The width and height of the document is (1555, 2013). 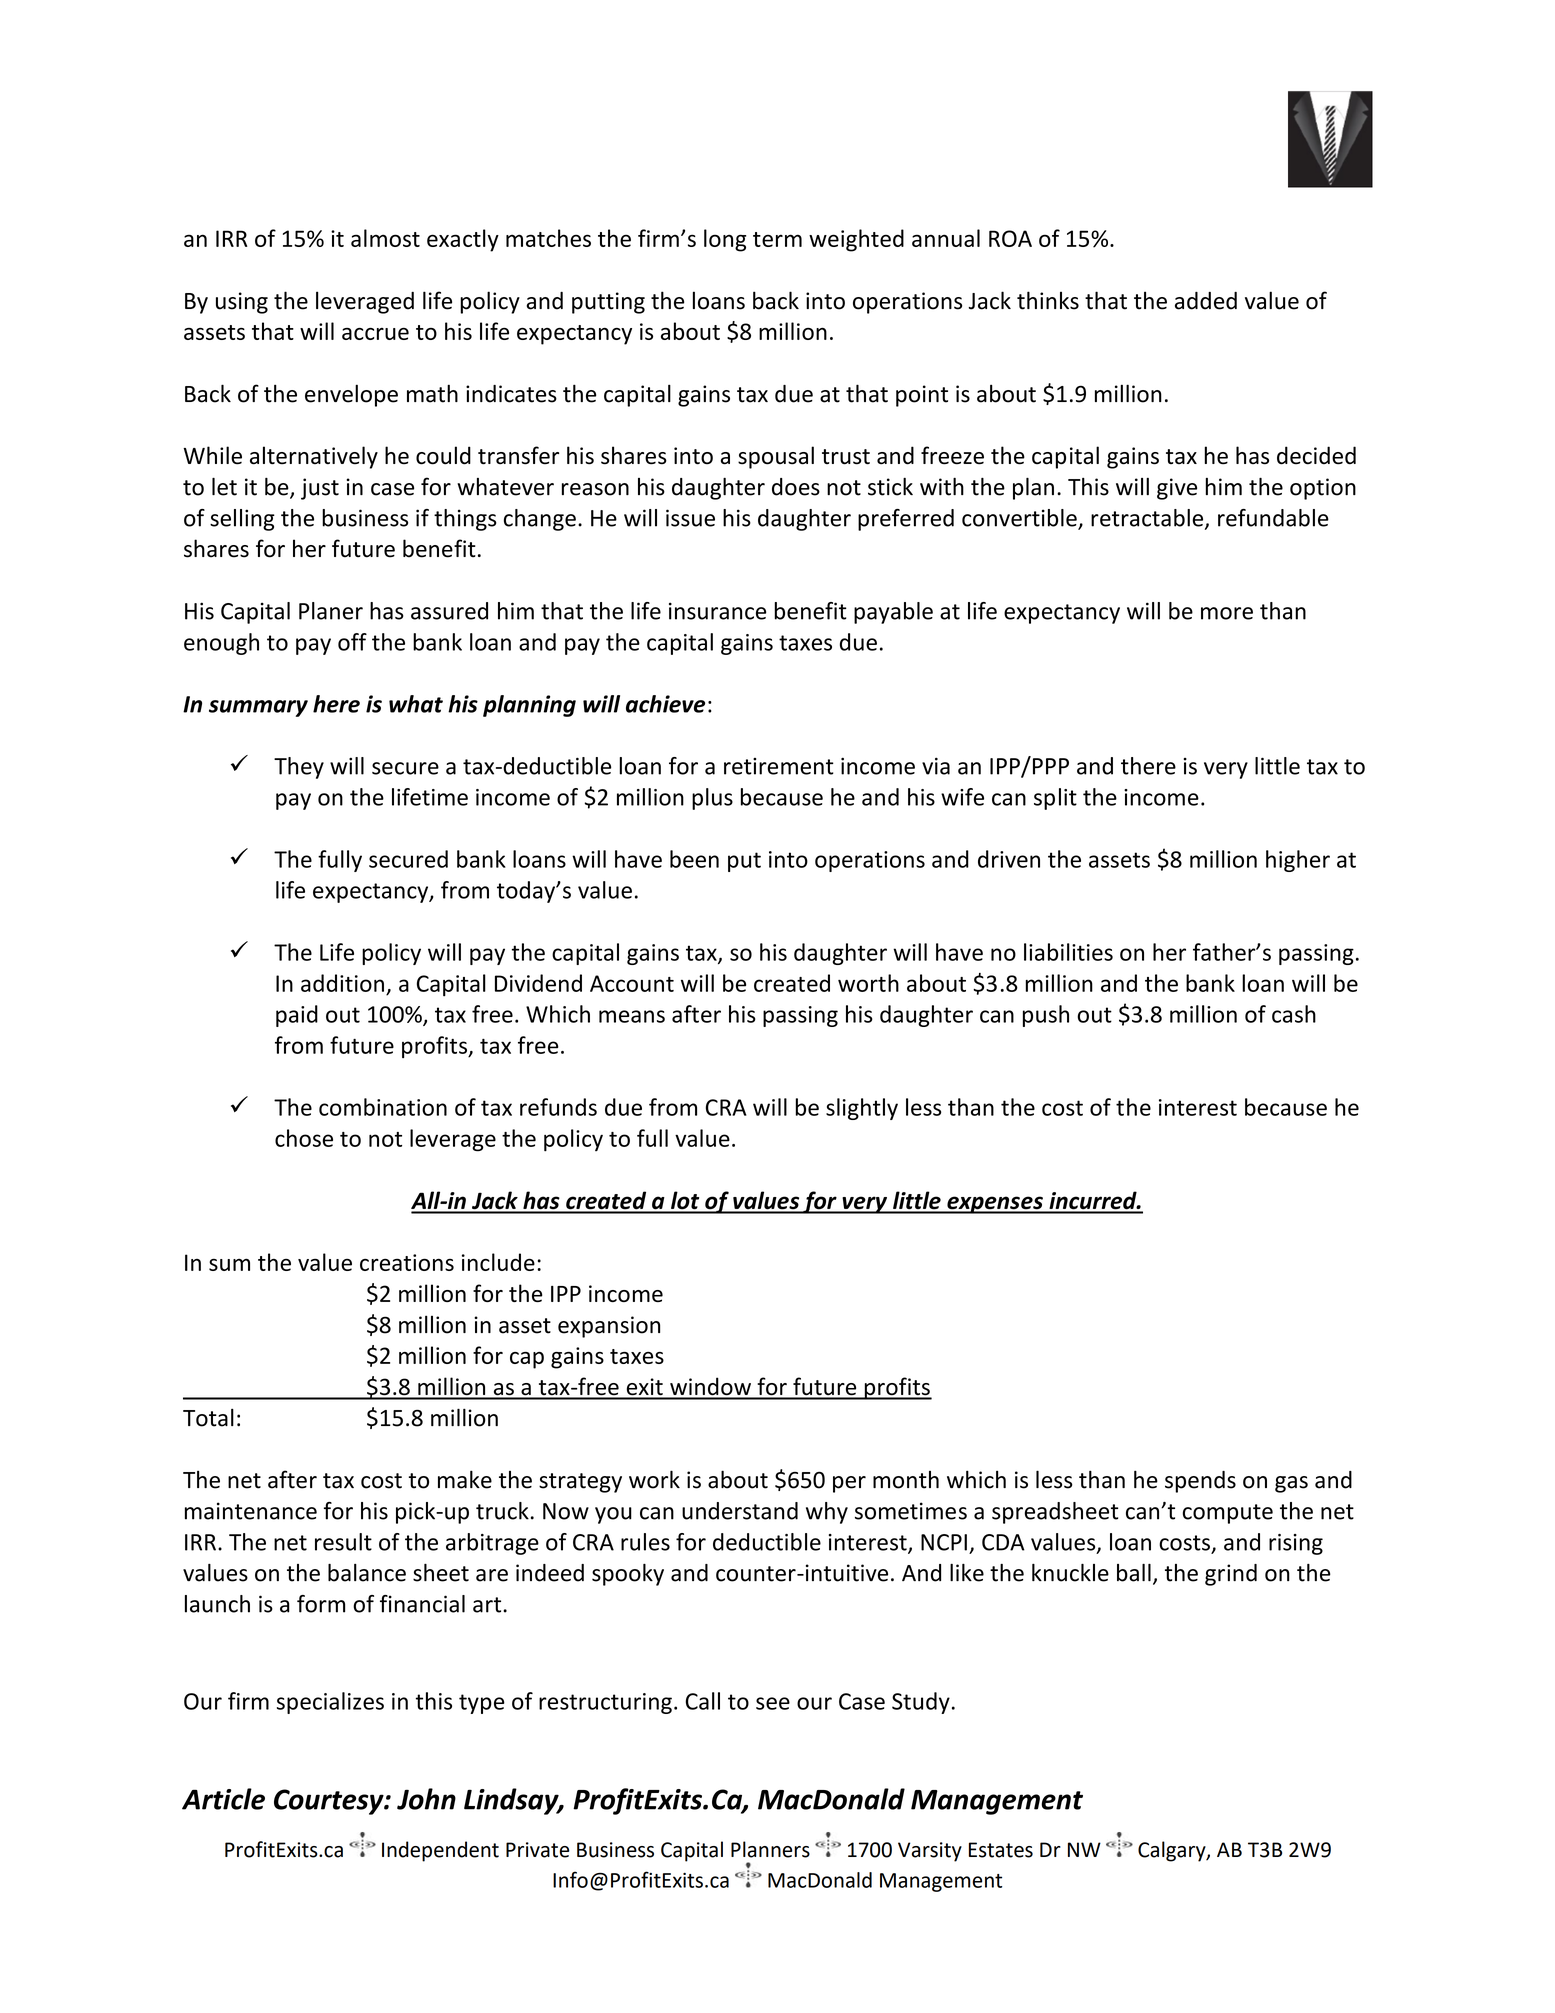 What do you see at coordinates (297, 1016) in the document?
I see `paid` at bounding box center [297, 1016].
